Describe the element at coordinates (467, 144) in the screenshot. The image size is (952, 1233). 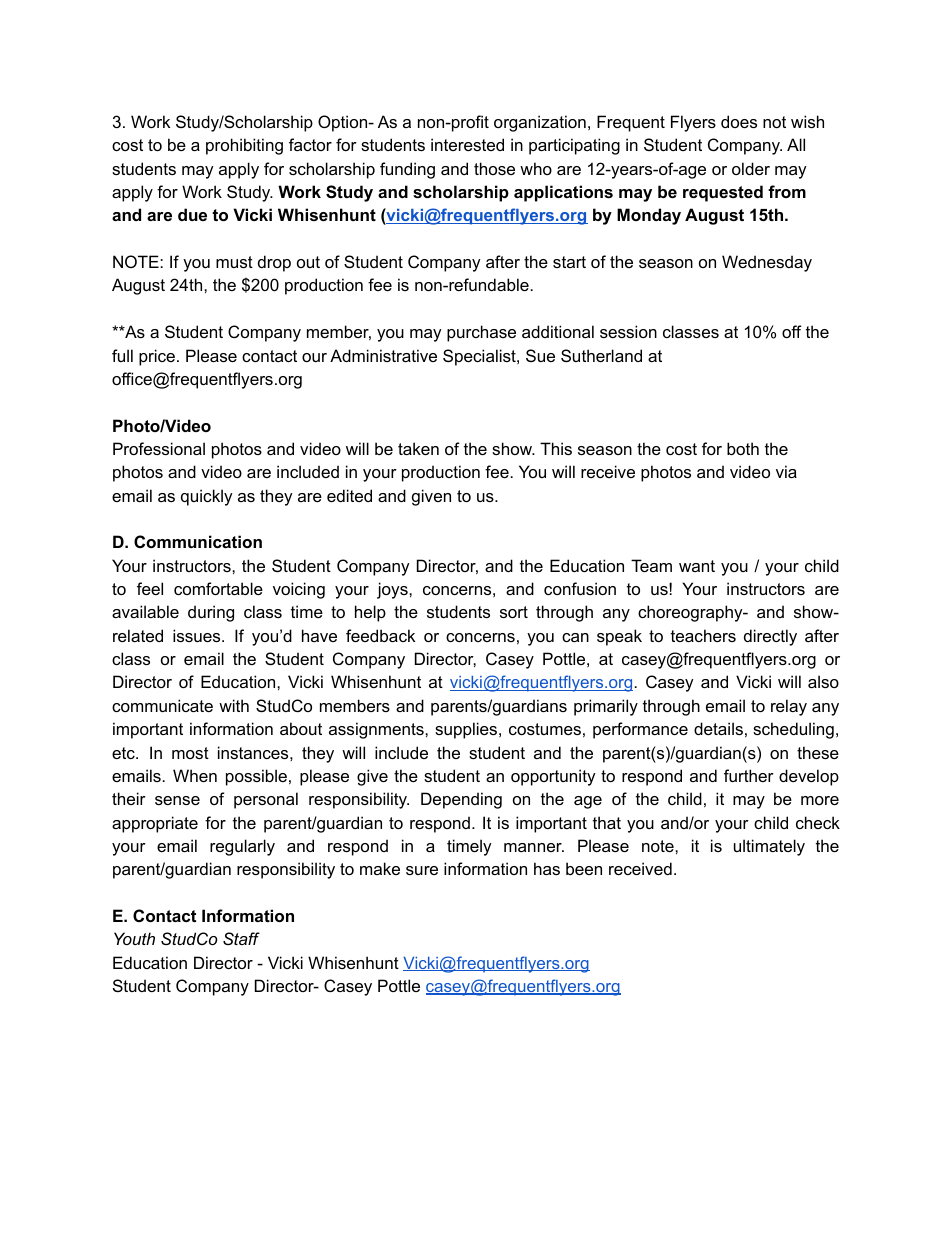
I see `interested` at that location.
